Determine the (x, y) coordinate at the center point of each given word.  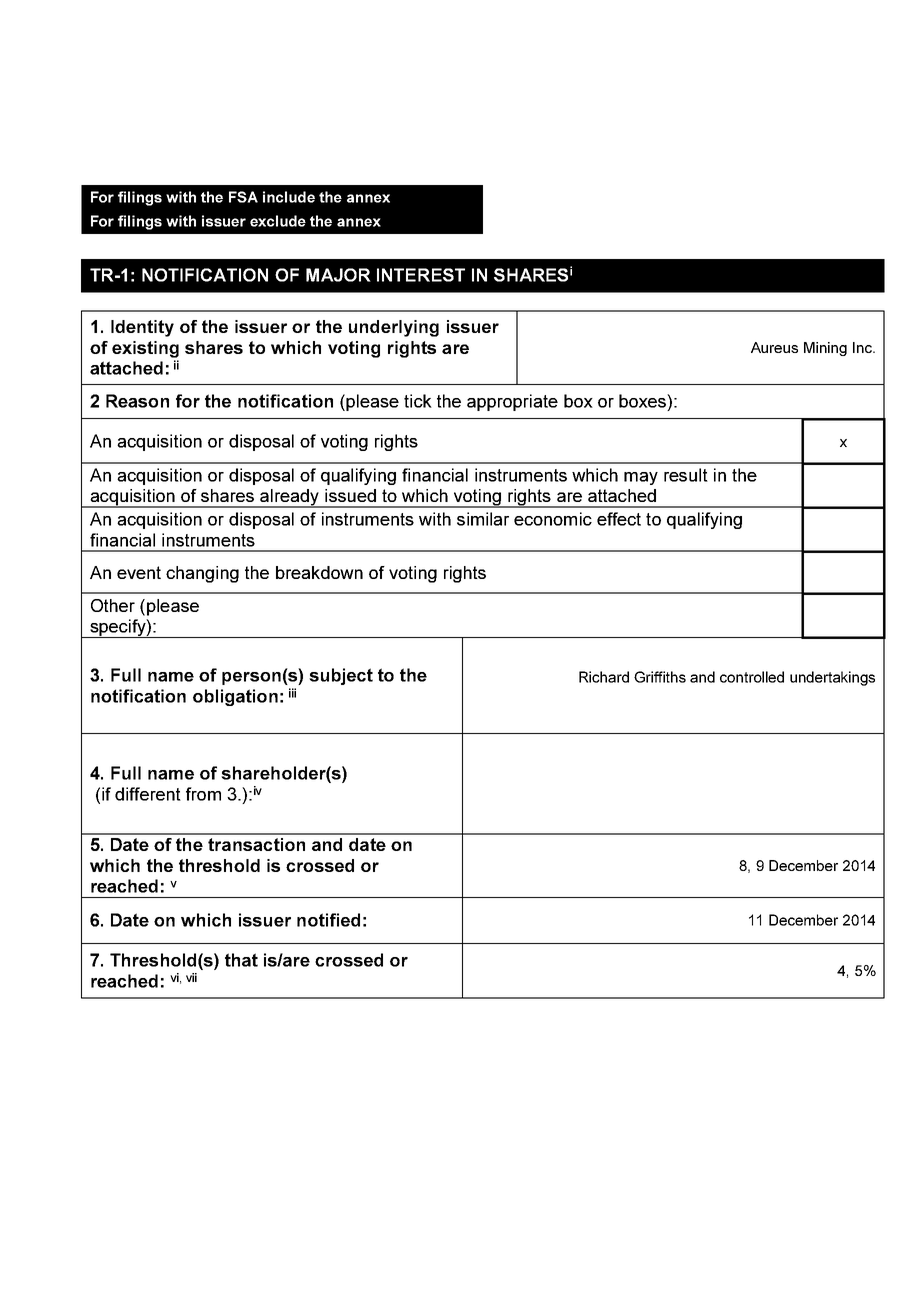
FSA (243, 197)
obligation (235, 697)
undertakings (832, 678)
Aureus (774, 347)
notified (328, 920)
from (203, 794)
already (290, 498)
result (686, 475)
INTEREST (421, 275)
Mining (825, 349)
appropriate (512, 402)
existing (145, 349)
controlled (752, 677)
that (241, 960)
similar (483, 519)
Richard (604, 677)
